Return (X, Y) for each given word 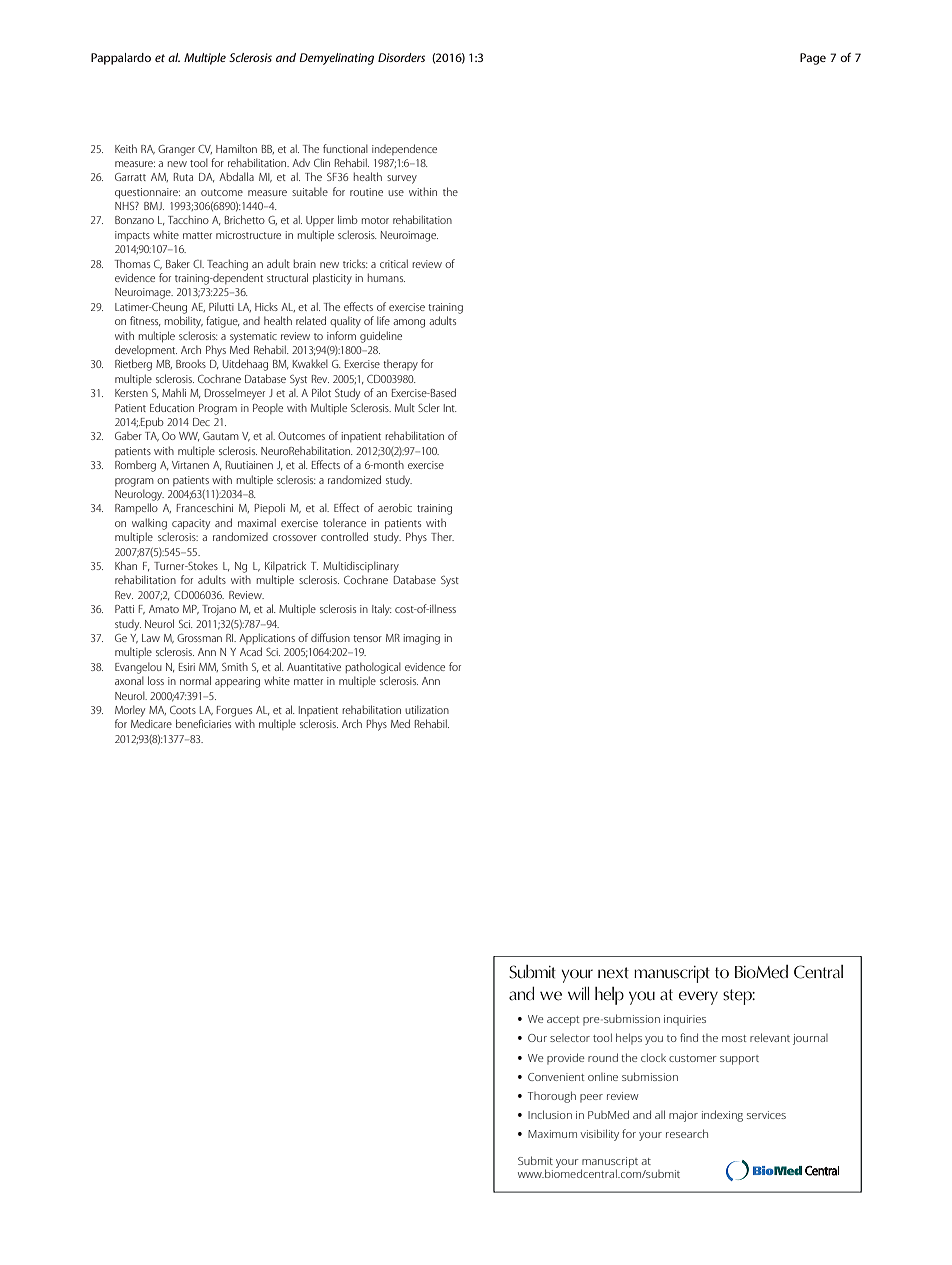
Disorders (401, 57)
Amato (164, 609)
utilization (427, 710)
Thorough (552, 1097)
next (613, 973)
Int (450, 408)
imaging (421, 639)
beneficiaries (203, 723)
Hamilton (236, 149)
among (409, 323)
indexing (722, 1116)
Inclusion (550, 1114)
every (698, 998)
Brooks (191, 363)
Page (813, 59)
